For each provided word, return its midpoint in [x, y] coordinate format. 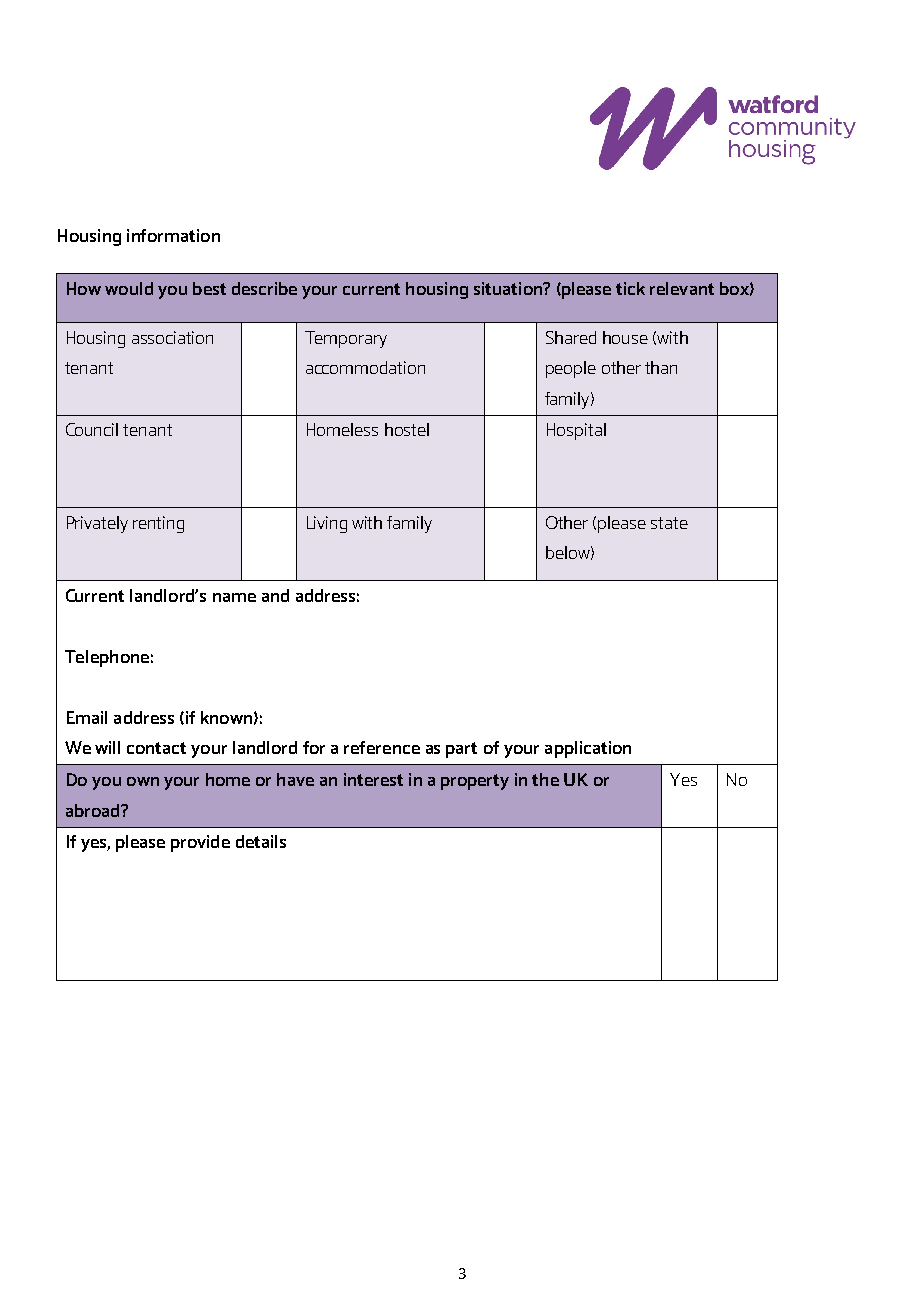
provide [200, 843]
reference [382, 747]
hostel [407, 429]
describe [264, 288]
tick [630, 288]
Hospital [576, 431]
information [173, 235]
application [588, 749]
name [234, 597]
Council [92, 429]
